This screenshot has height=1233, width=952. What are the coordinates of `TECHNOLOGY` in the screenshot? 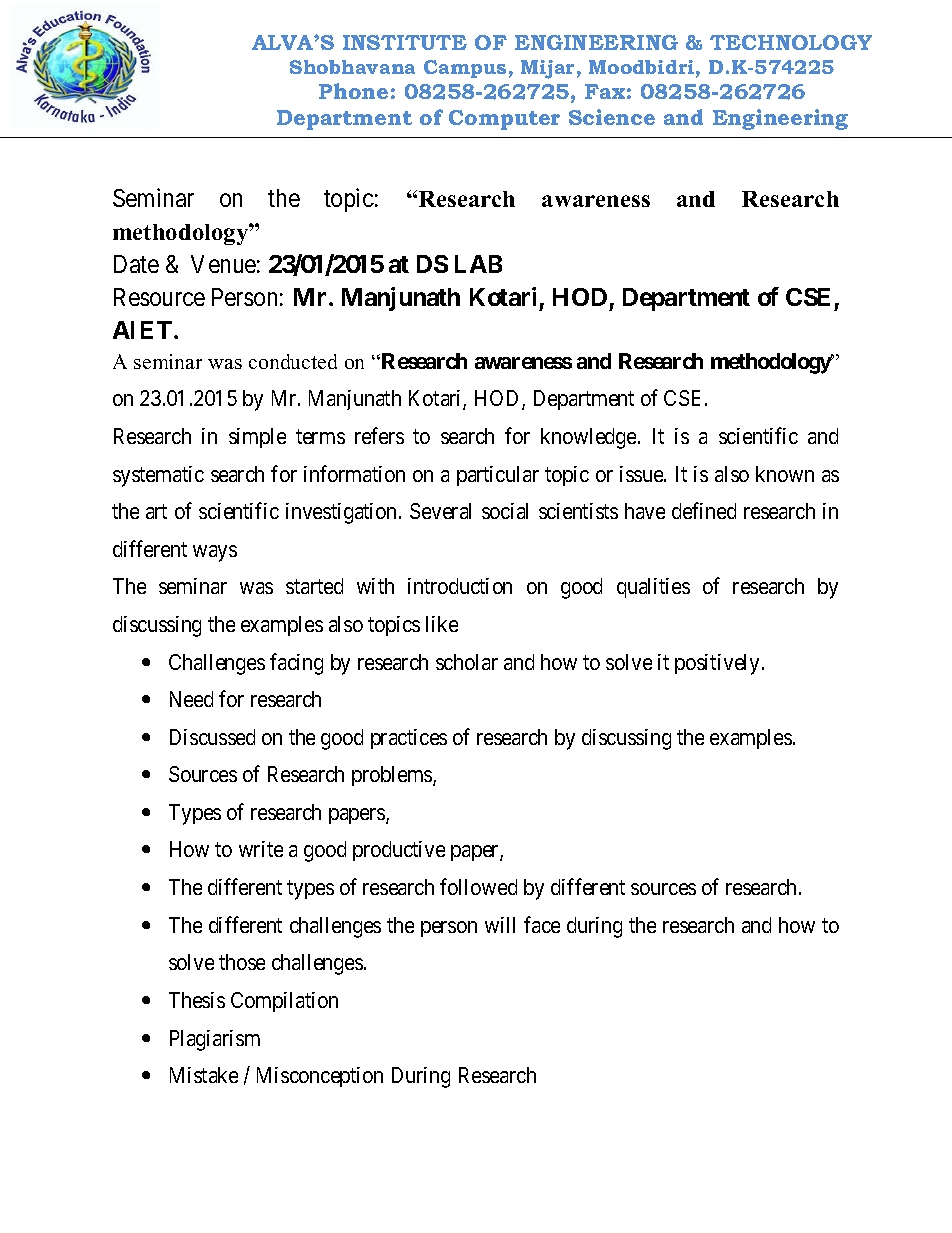 It's located at (791, 42).
